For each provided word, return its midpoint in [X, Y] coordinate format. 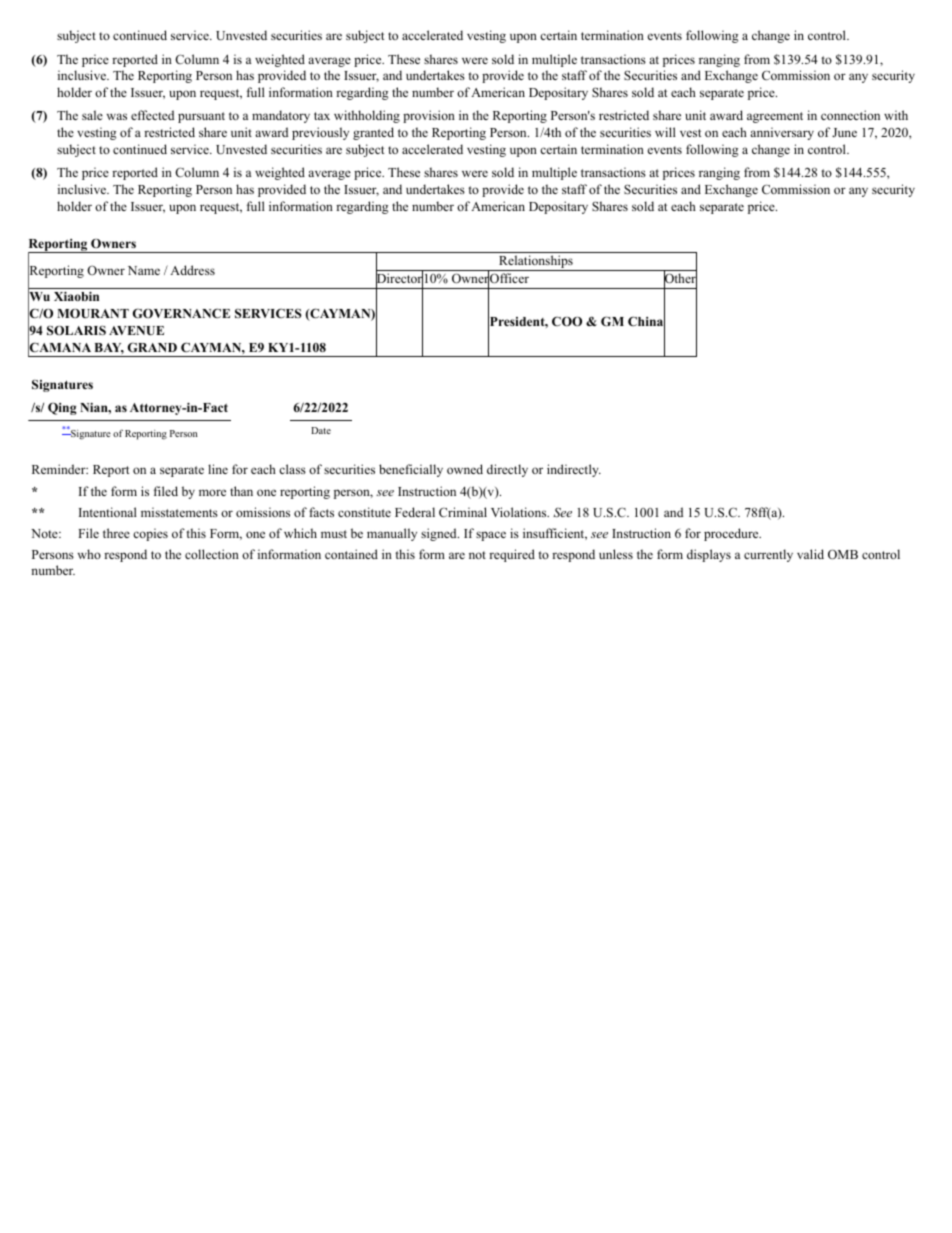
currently [768, 555]
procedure [732, 534]
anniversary [782, 133]
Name [144, 270]
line [218, 469]
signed [440, 534]
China [646, 322]
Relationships [536, 263]
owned [465, 469]
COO [567, 321]
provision [429, 116]
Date [321, 430]
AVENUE [136, 331]
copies [150, 534]
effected [152, 115]
